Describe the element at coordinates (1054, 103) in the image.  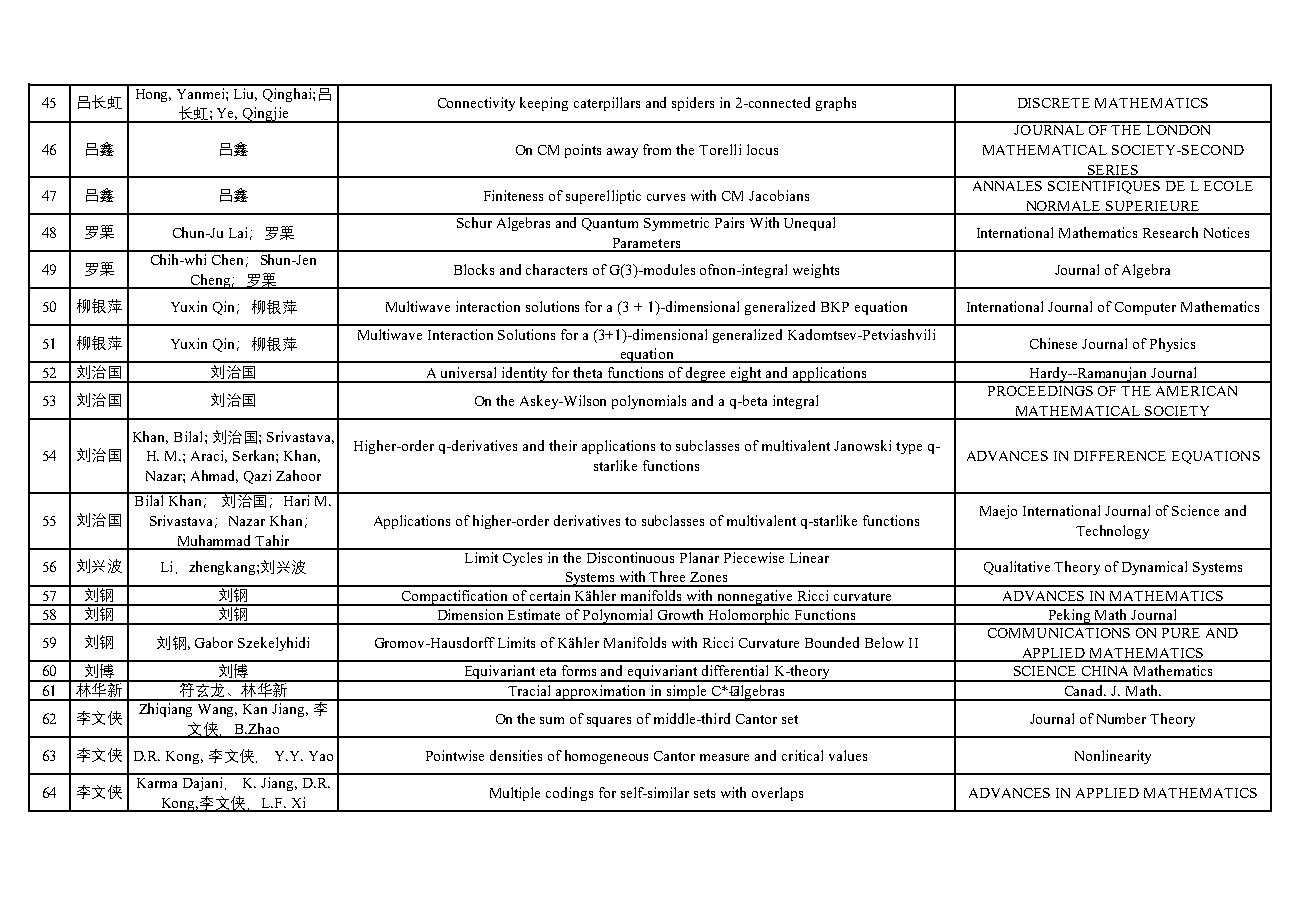
I see `DISCRETE` at that location.
